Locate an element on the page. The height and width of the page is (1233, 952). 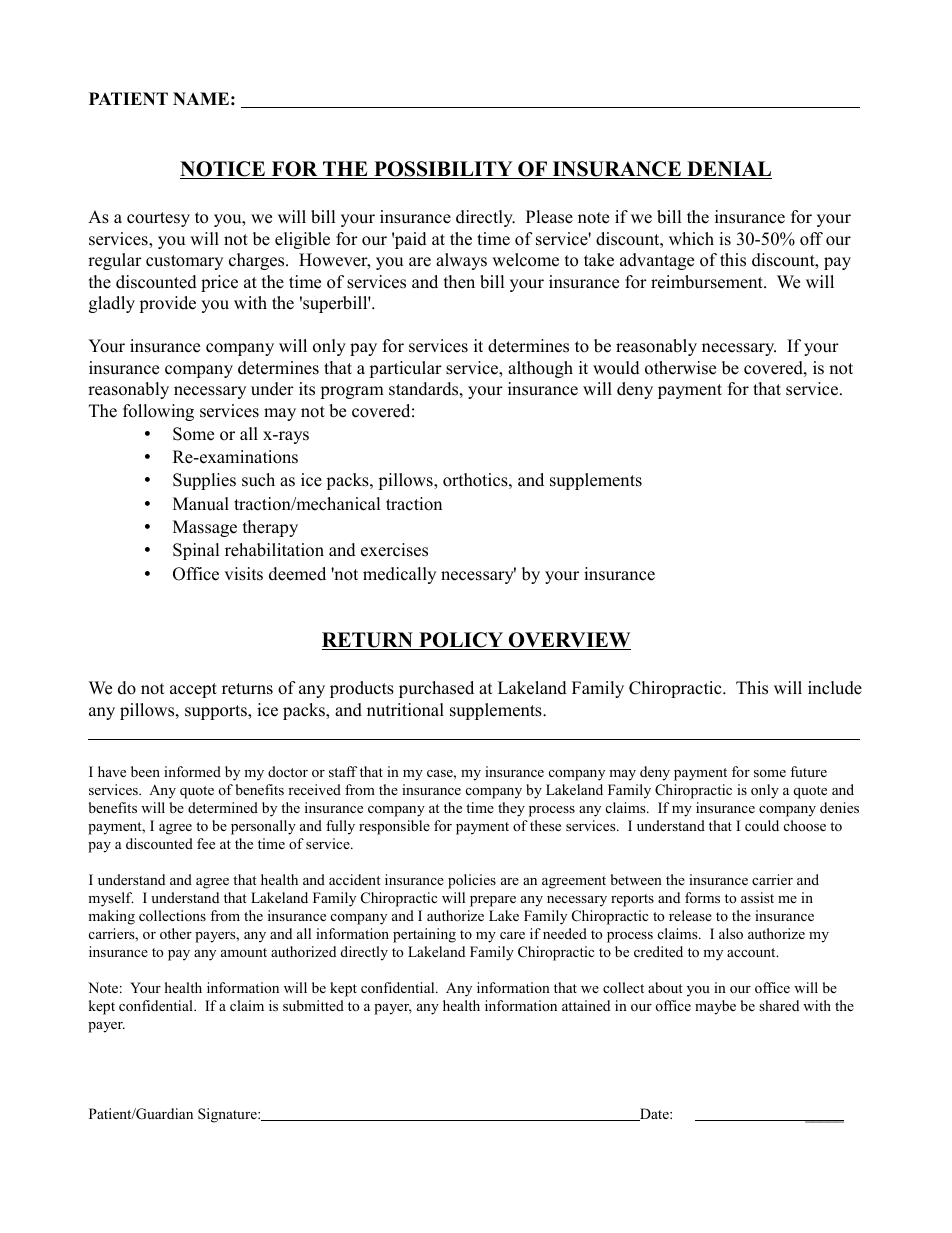
would is located at coordinates (616, 368).
